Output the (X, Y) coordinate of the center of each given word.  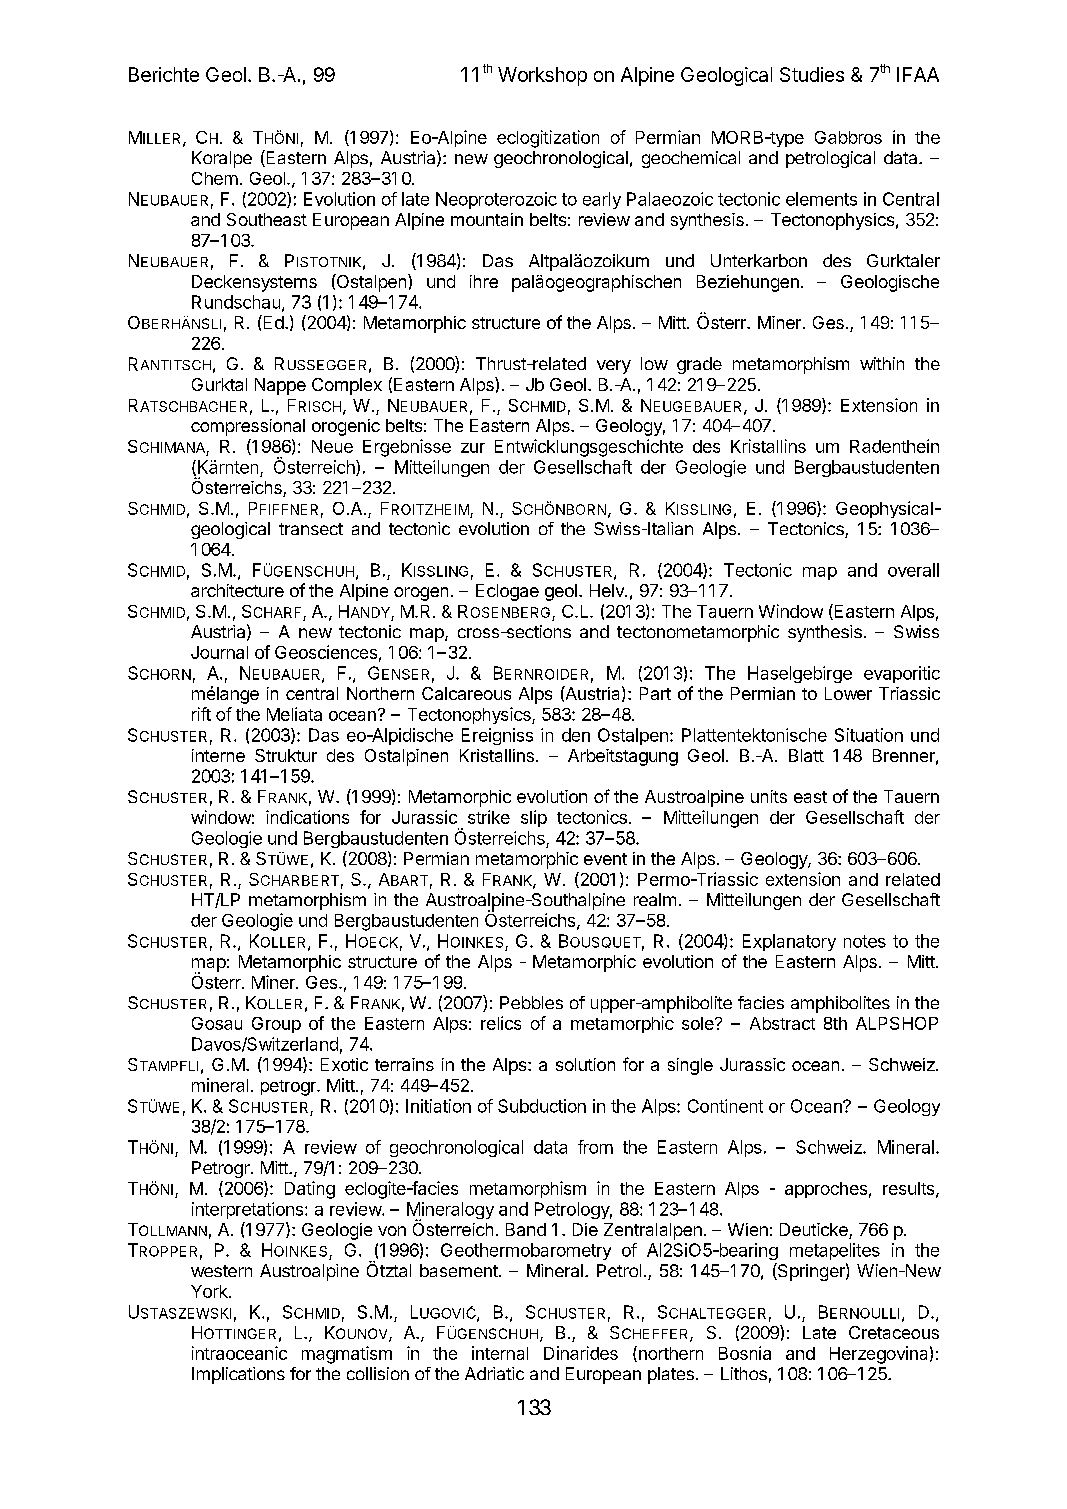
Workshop (542, 76)
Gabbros (848, 137)
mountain (487, 219)
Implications (238, 1375)
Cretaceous (894, 1332)
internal (500, 1353)
